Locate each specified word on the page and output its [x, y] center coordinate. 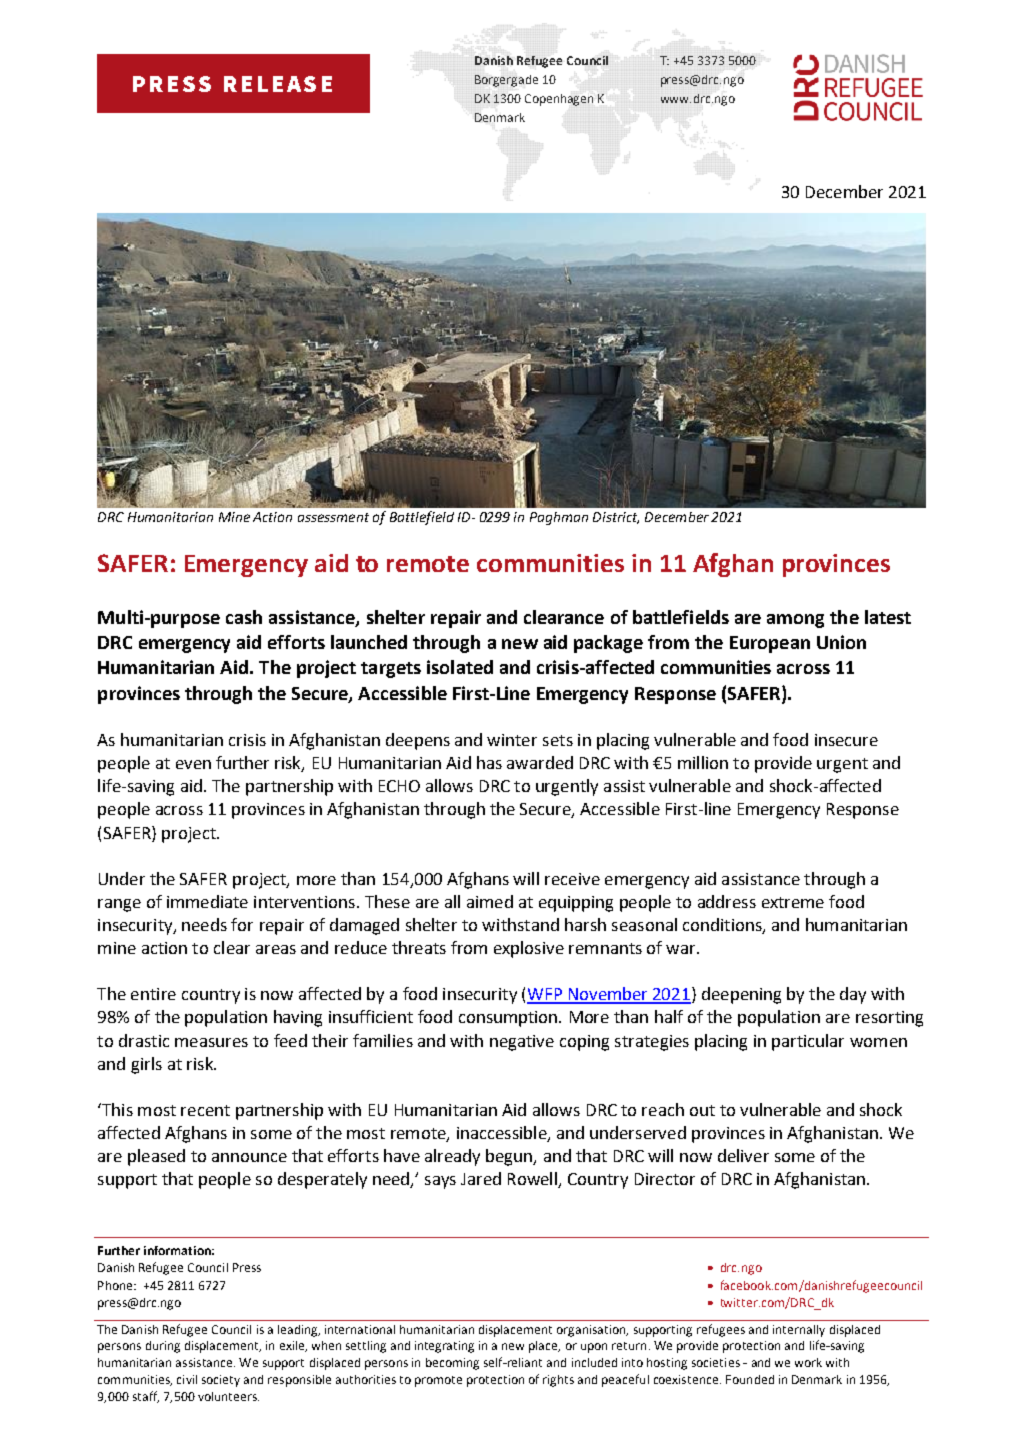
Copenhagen [559, 100]
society [221, 1381]
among [795, 621]
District [616, 518]
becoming [452, 1364]
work [808, 1362]
